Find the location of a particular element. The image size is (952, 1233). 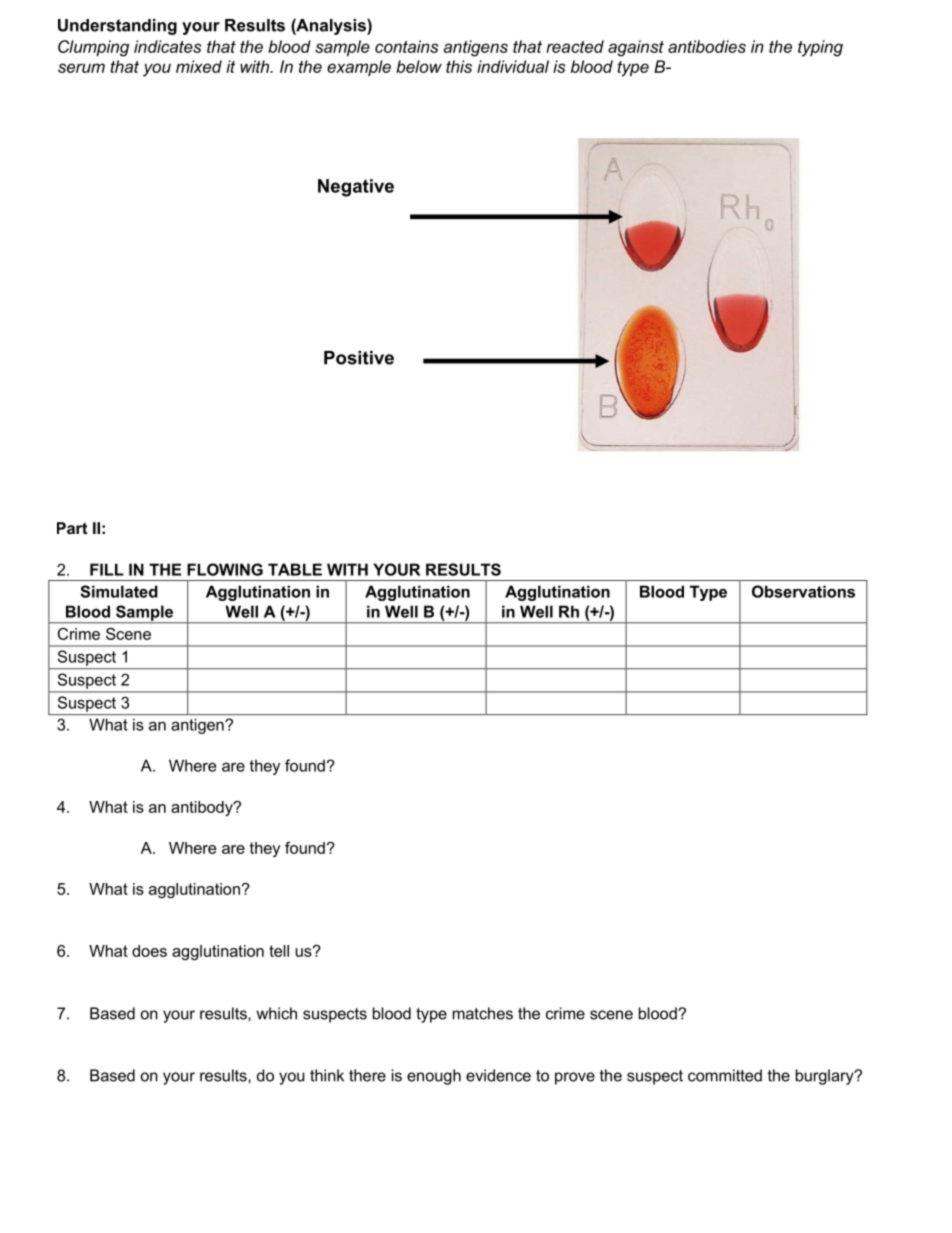

Part is located at coordinates (72, 528).
